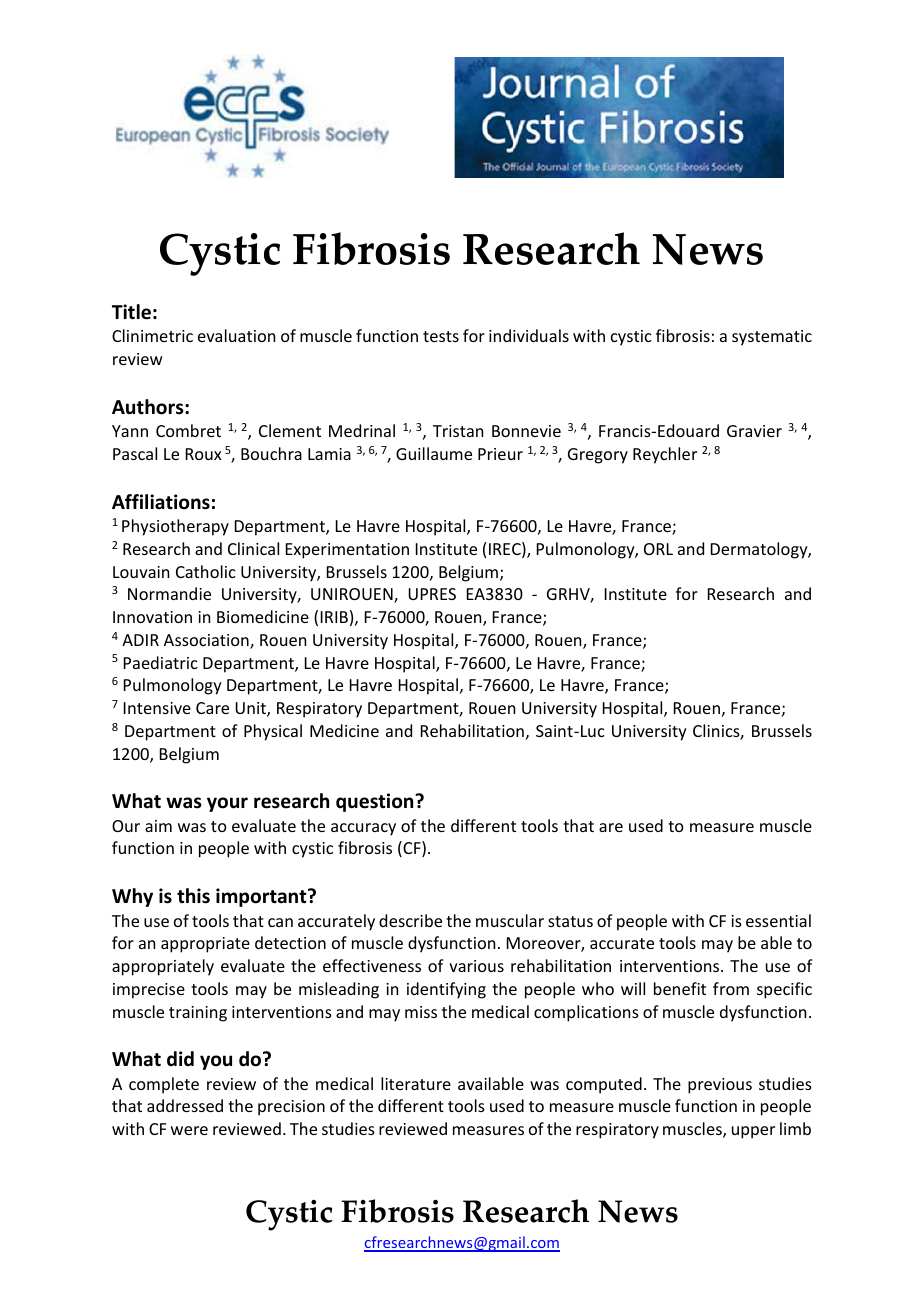 This screenshot has height=1308, width=924. Describe the element at coordinates (175, 527) in the screenshot. I see `Physiotherapy` at that location.
